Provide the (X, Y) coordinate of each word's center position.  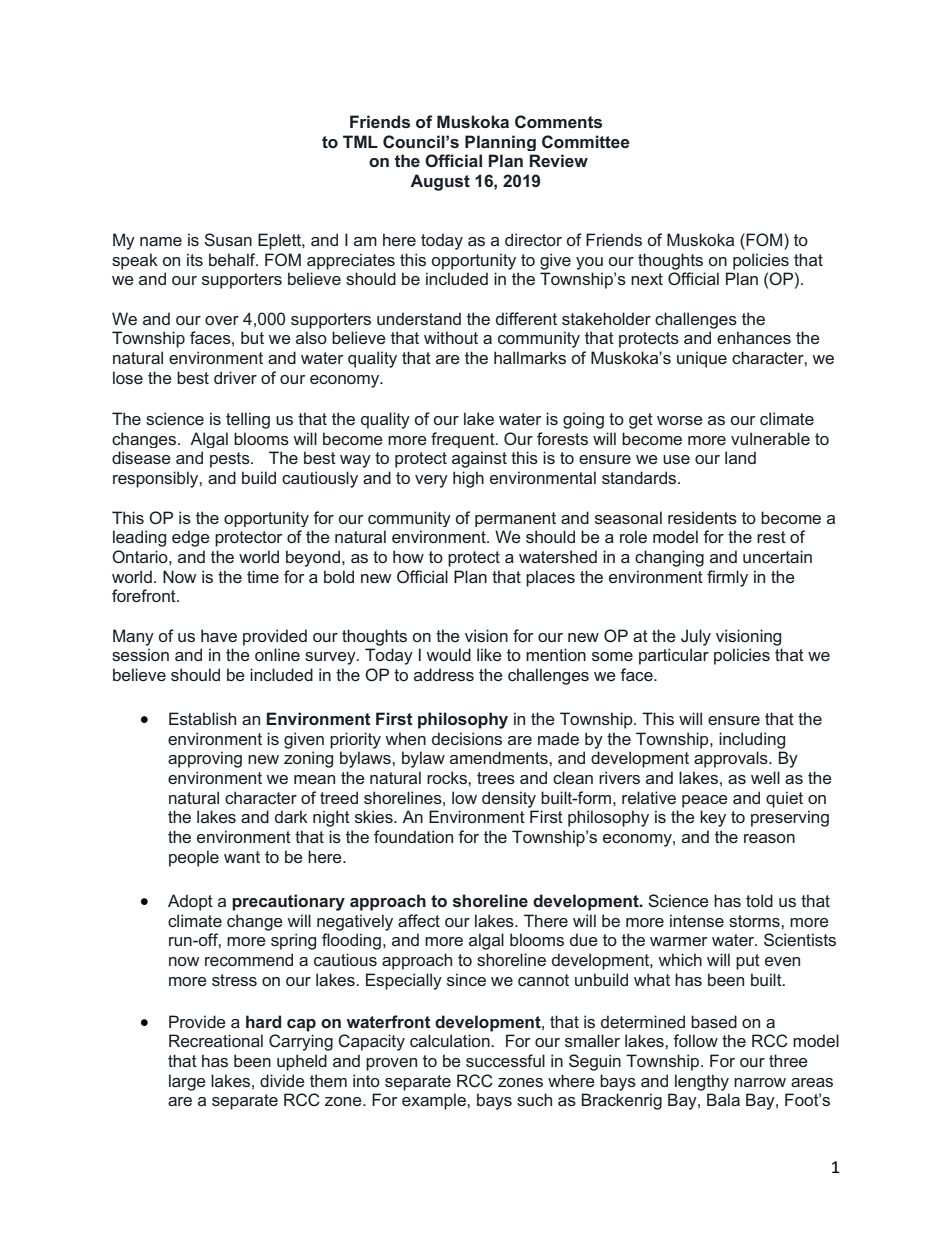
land (740, 457)
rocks (448, 777)
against (479, 459)
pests (231, 460)
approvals (732, 759)
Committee (586, 141)
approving (205, 759)
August (440, 182)
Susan (228, 239)
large (187, 1082)
